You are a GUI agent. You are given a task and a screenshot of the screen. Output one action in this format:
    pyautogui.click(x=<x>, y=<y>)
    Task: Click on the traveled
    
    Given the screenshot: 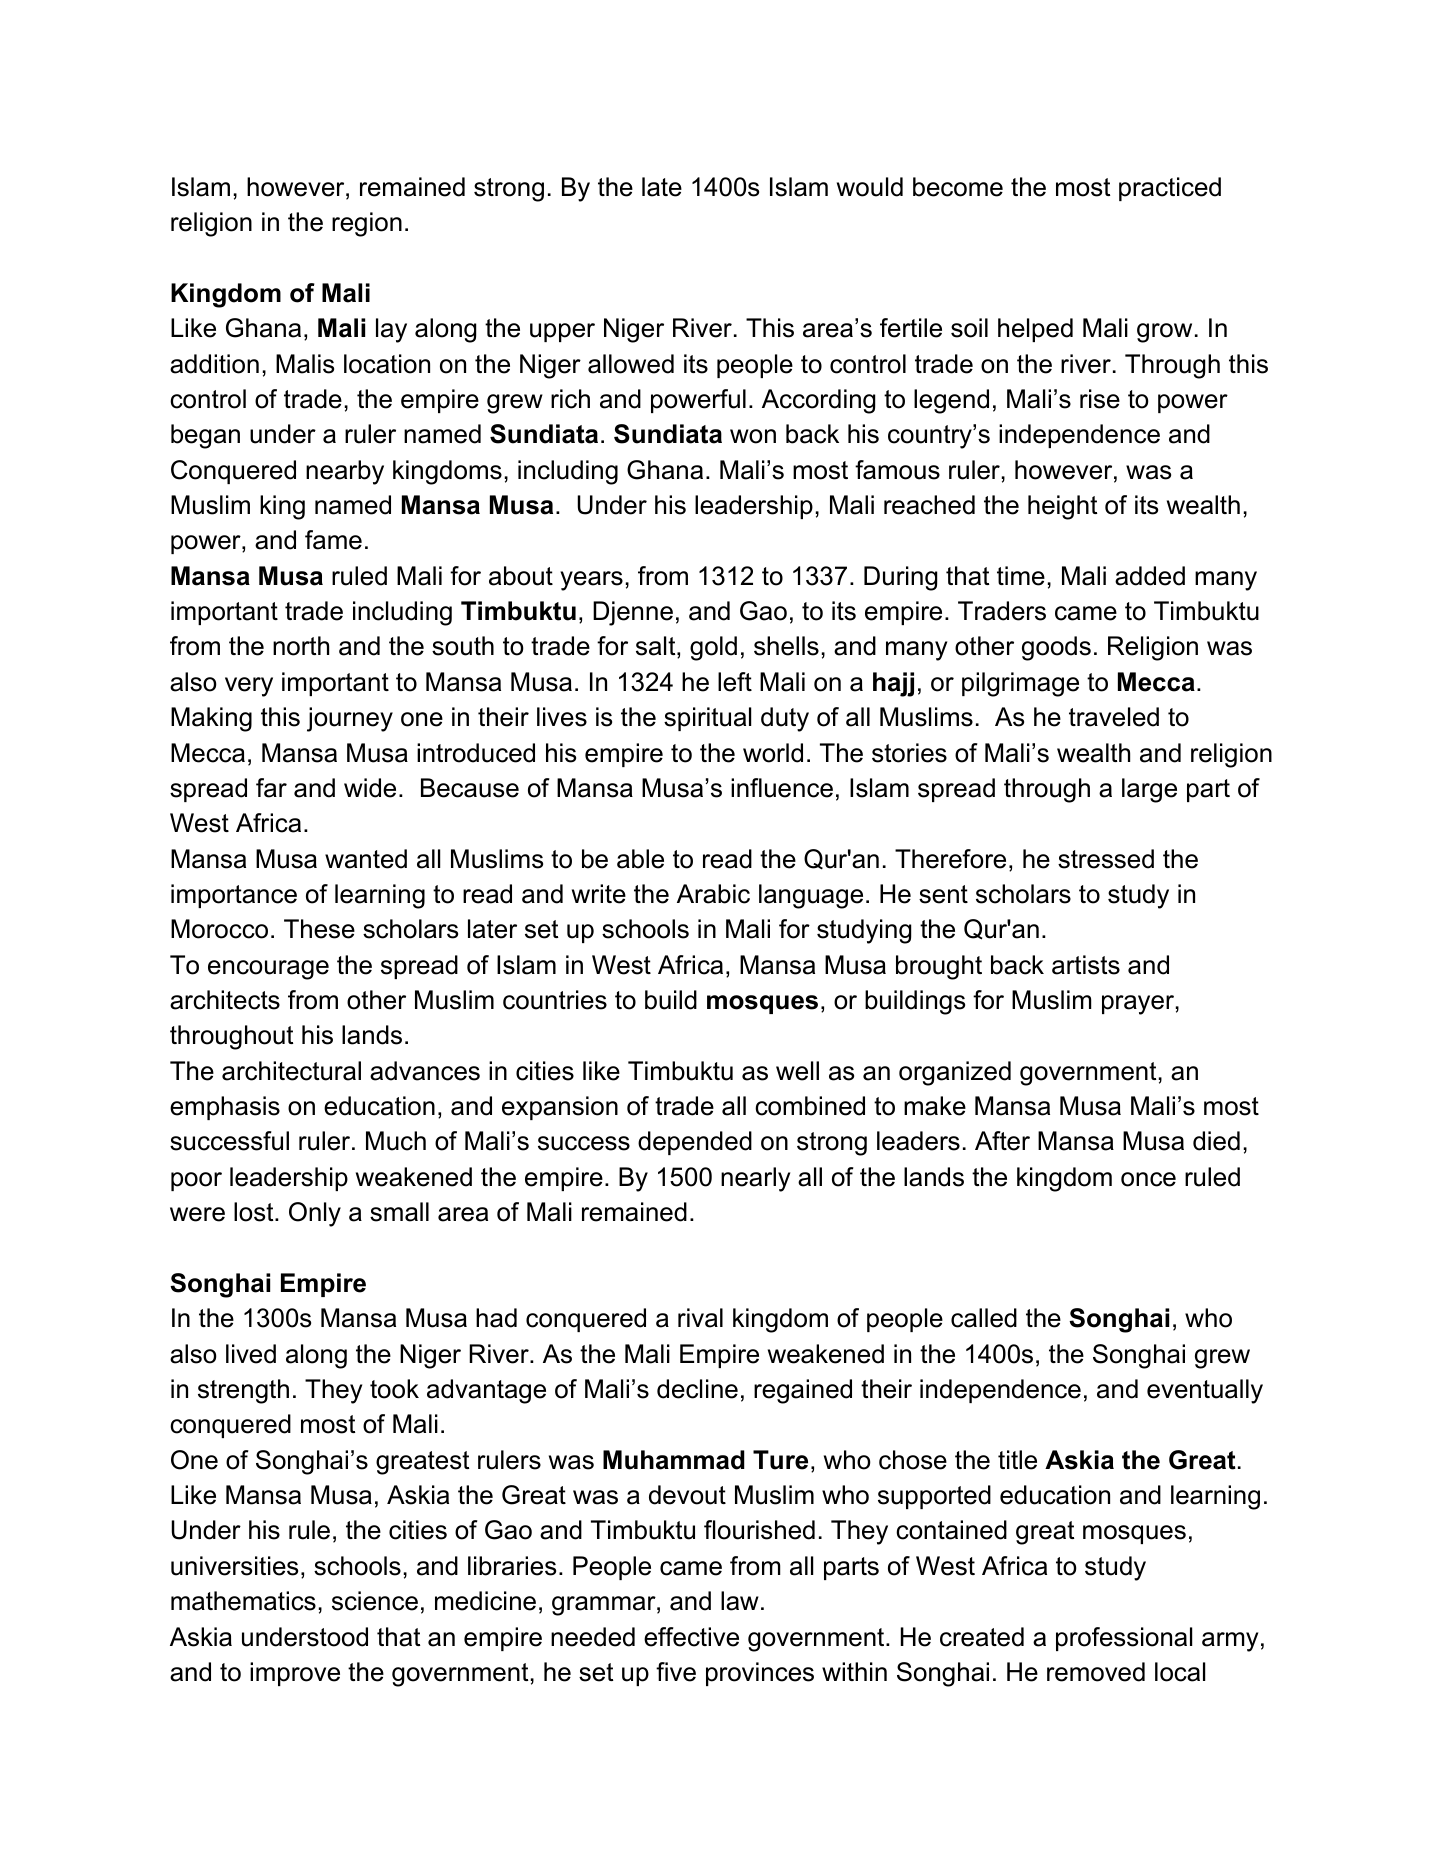 What is the action you would take?
    pyautogui.click(x=1114, y=717)
